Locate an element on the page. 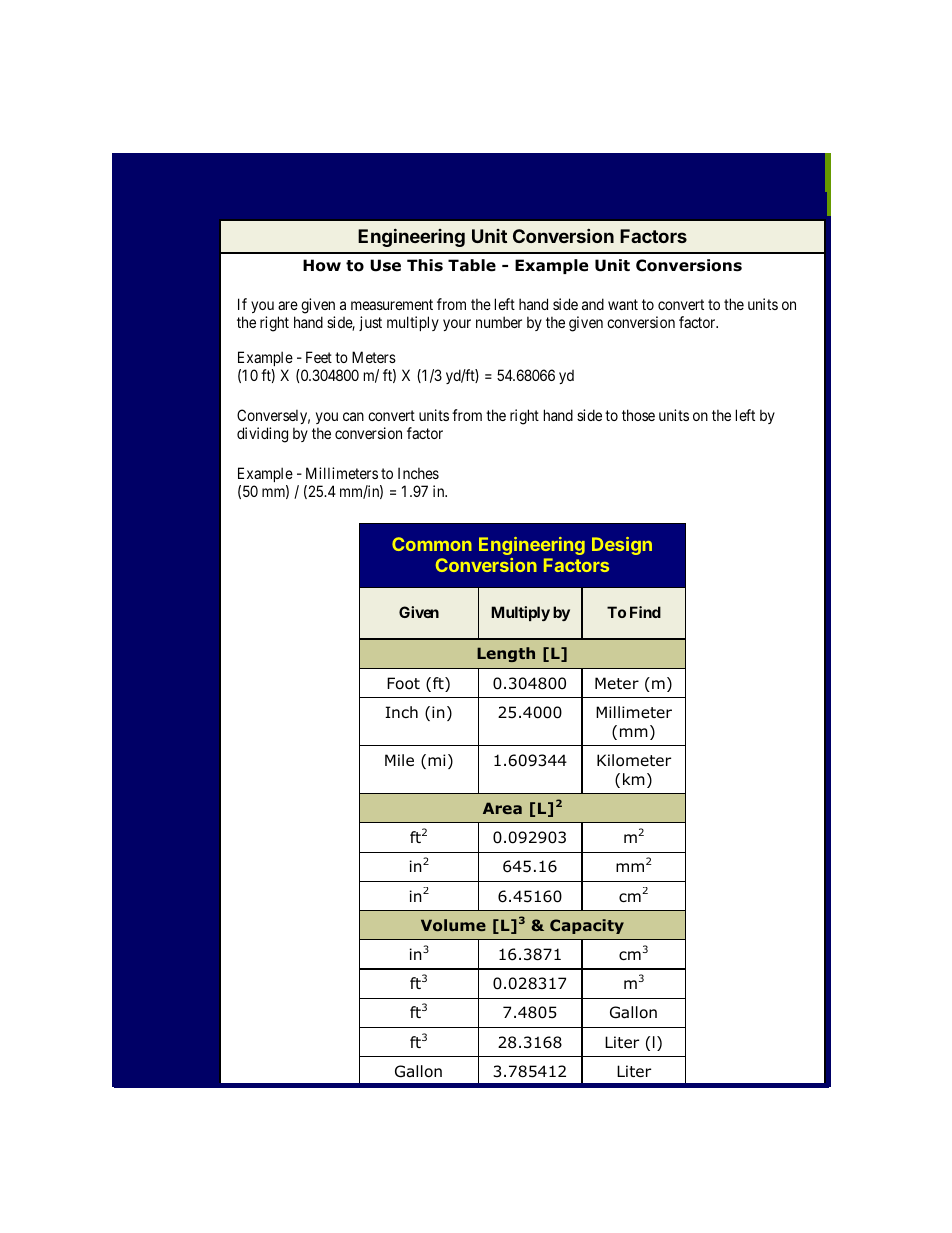 This image has height=1233, width=952. those is located at coordinates (638, 415).
